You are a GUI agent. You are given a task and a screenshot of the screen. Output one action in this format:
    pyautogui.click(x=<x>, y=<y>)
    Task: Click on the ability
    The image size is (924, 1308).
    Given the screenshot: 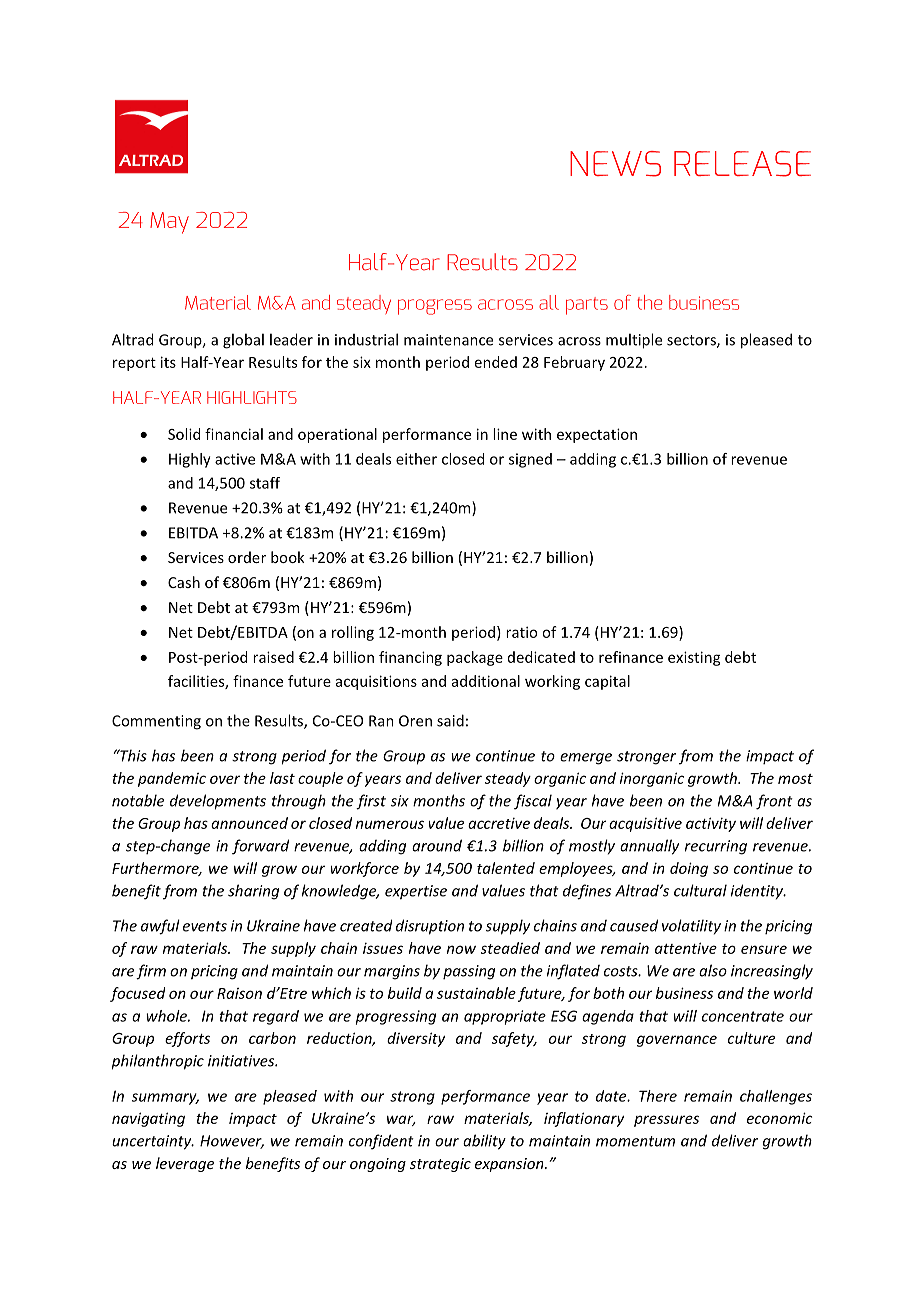 What is the action you would take?
    pyautogui.click(x=484, y=1142)
